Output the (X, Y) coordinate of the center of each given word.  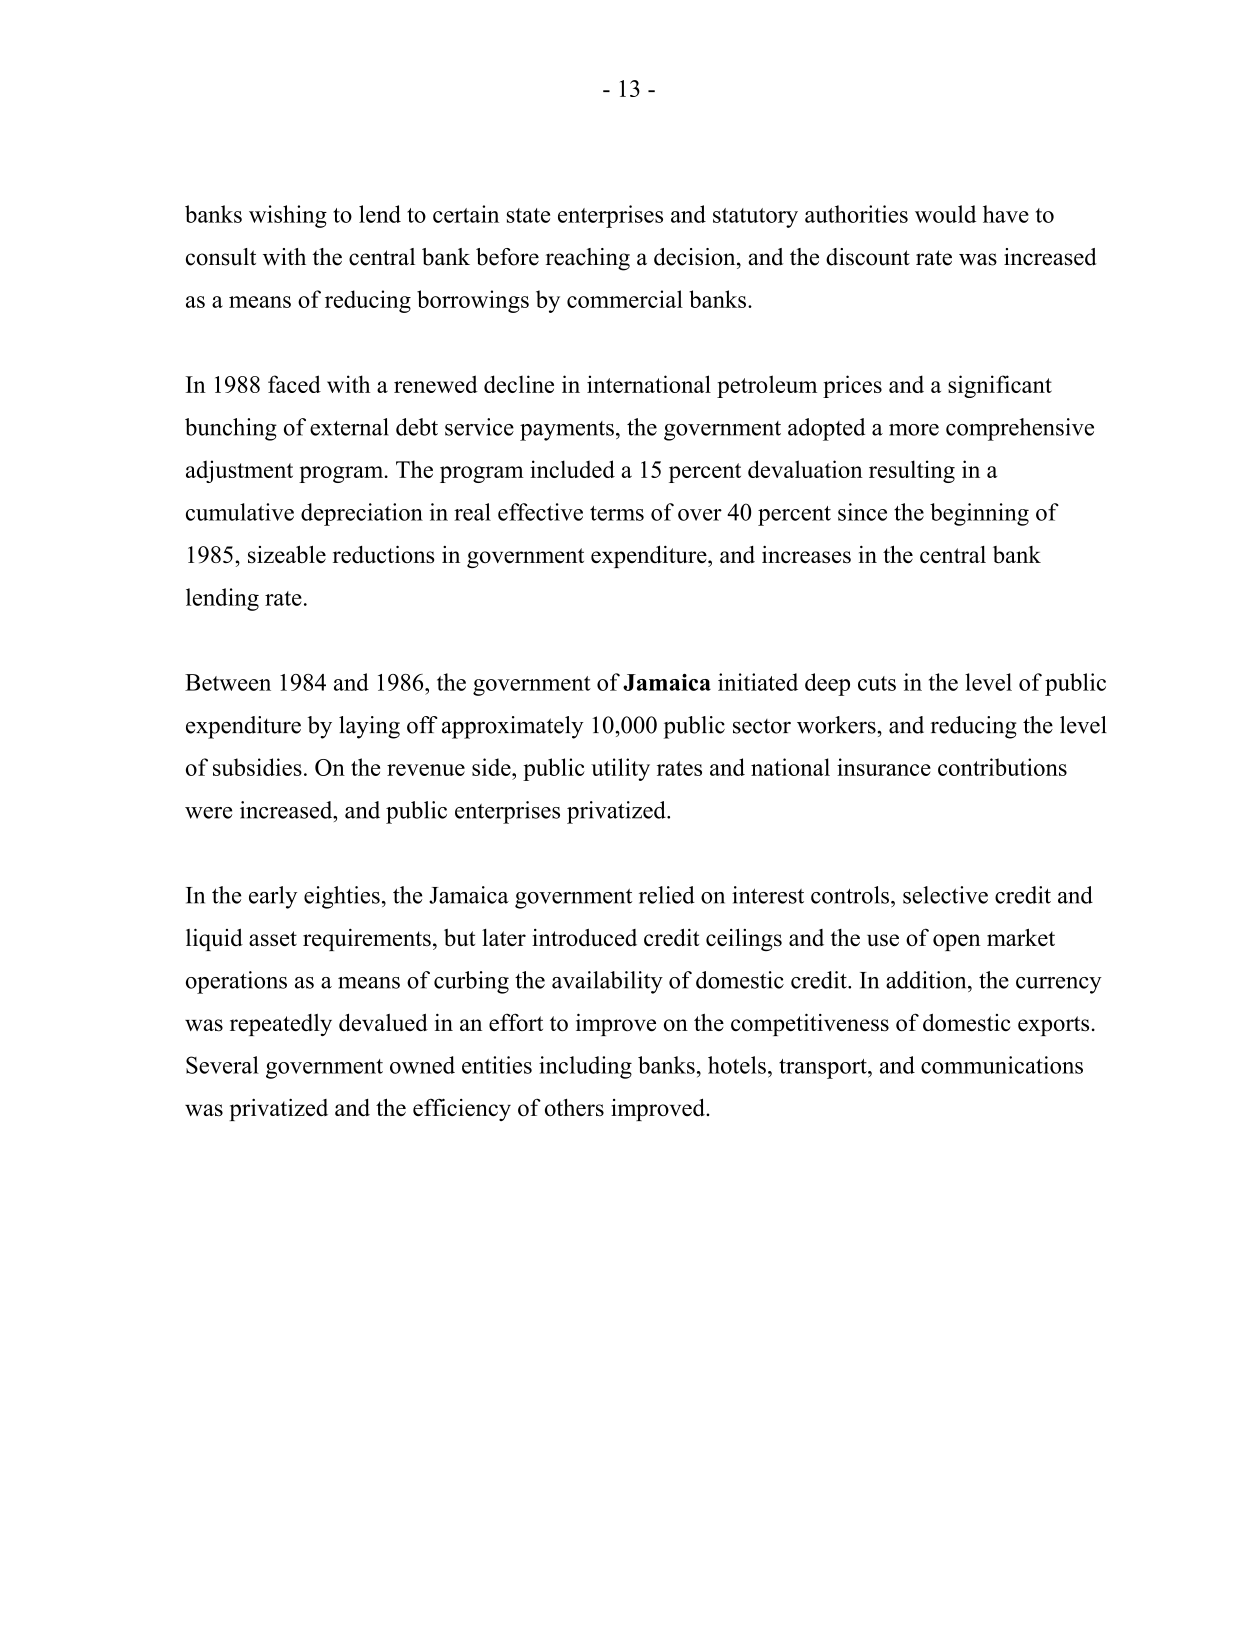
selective (945, 895)
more (914, 430)
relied (667, 895)
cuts (877, 683)
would (945, 214)
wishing (288, 216)
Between (228, 682)
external (349, 427)
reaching (588, 259)
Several (222, 1065)
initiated (758, 682)
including (585, 1067)
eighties (342, 897)
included (572, 469)
